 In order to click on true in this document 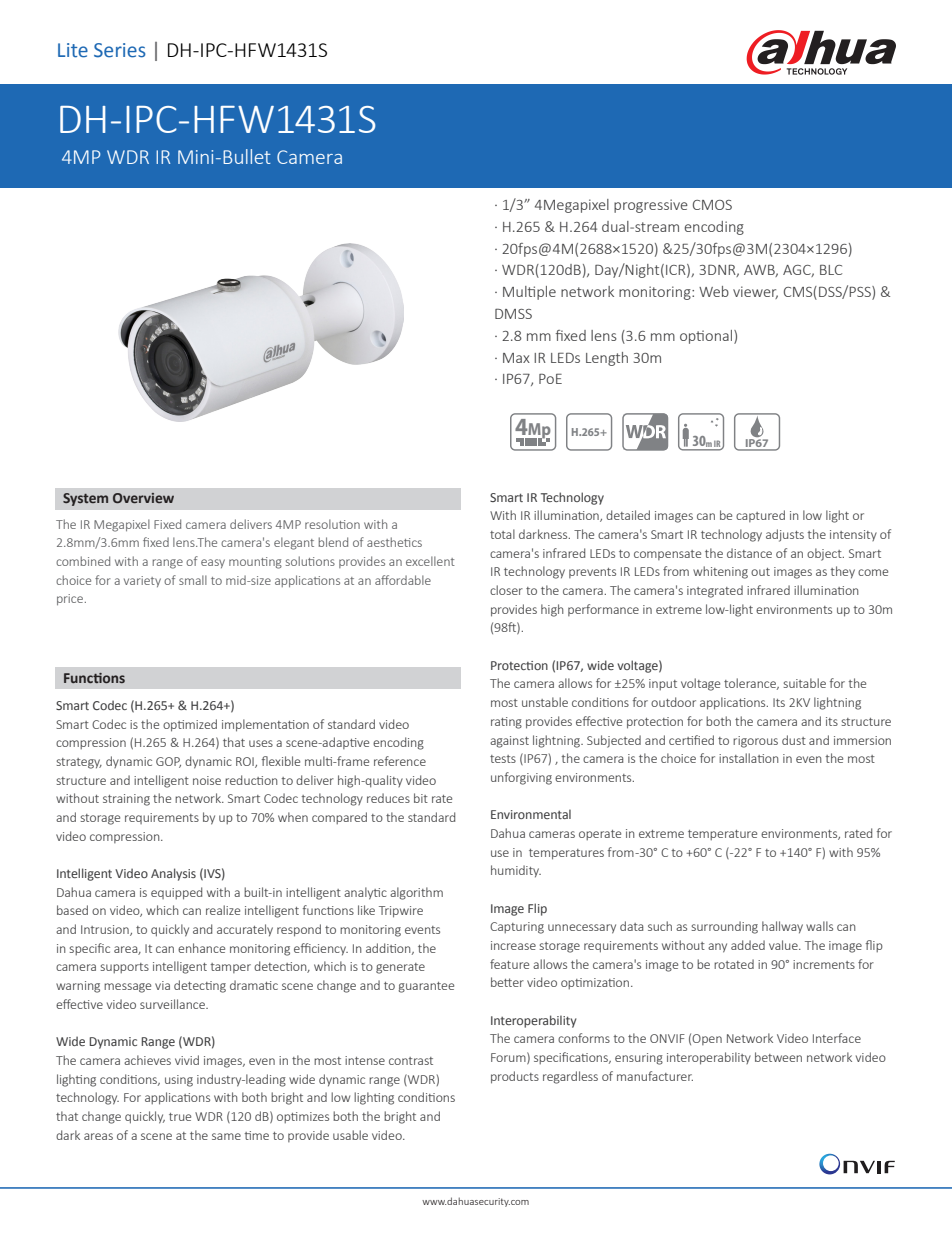, I will do `click(180, 1117)`.
